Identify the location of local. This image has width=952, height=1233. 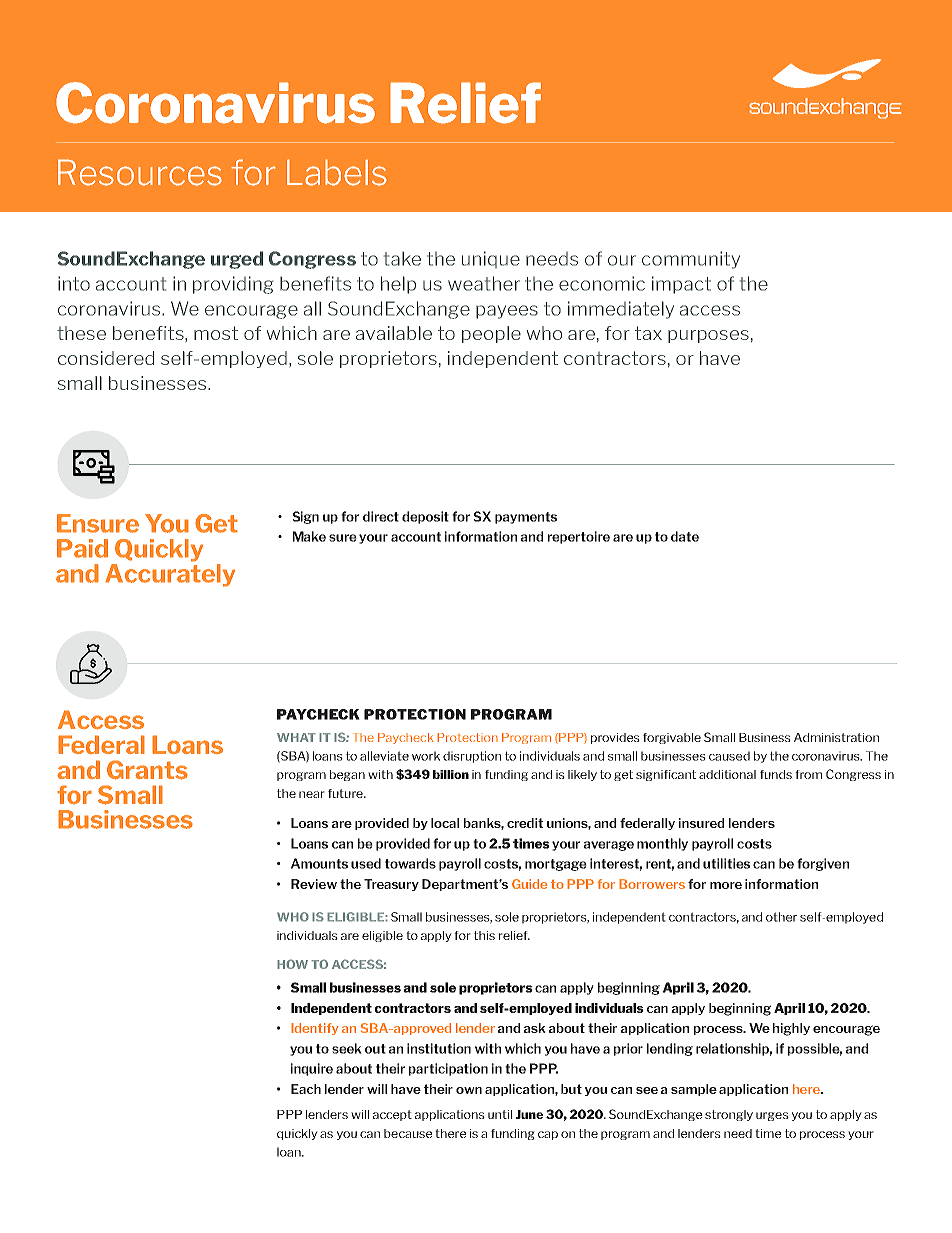
(445, 823).
